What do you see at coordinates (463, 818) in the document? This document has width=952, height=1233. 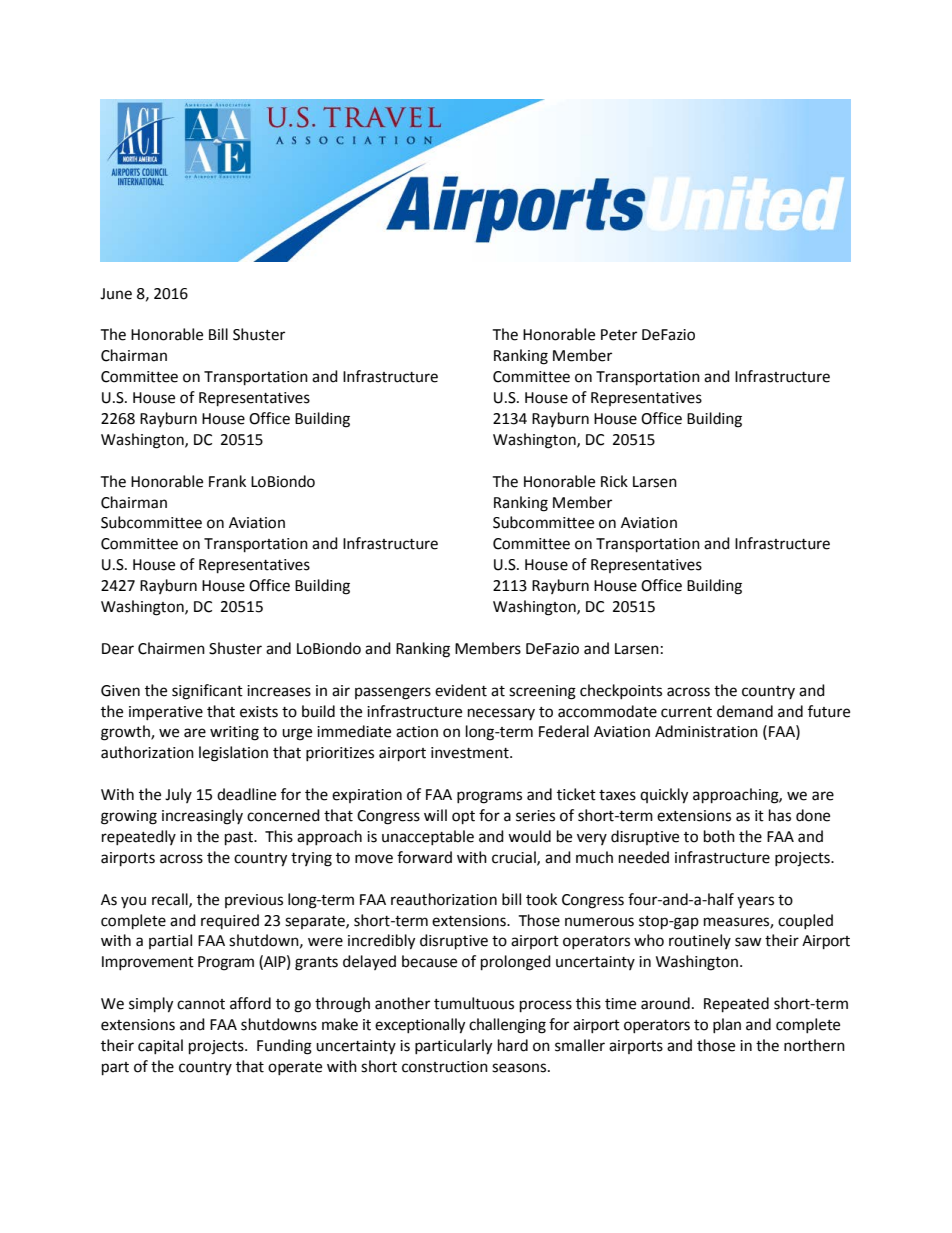 I see `opt` at bounding box center [463, 818].
